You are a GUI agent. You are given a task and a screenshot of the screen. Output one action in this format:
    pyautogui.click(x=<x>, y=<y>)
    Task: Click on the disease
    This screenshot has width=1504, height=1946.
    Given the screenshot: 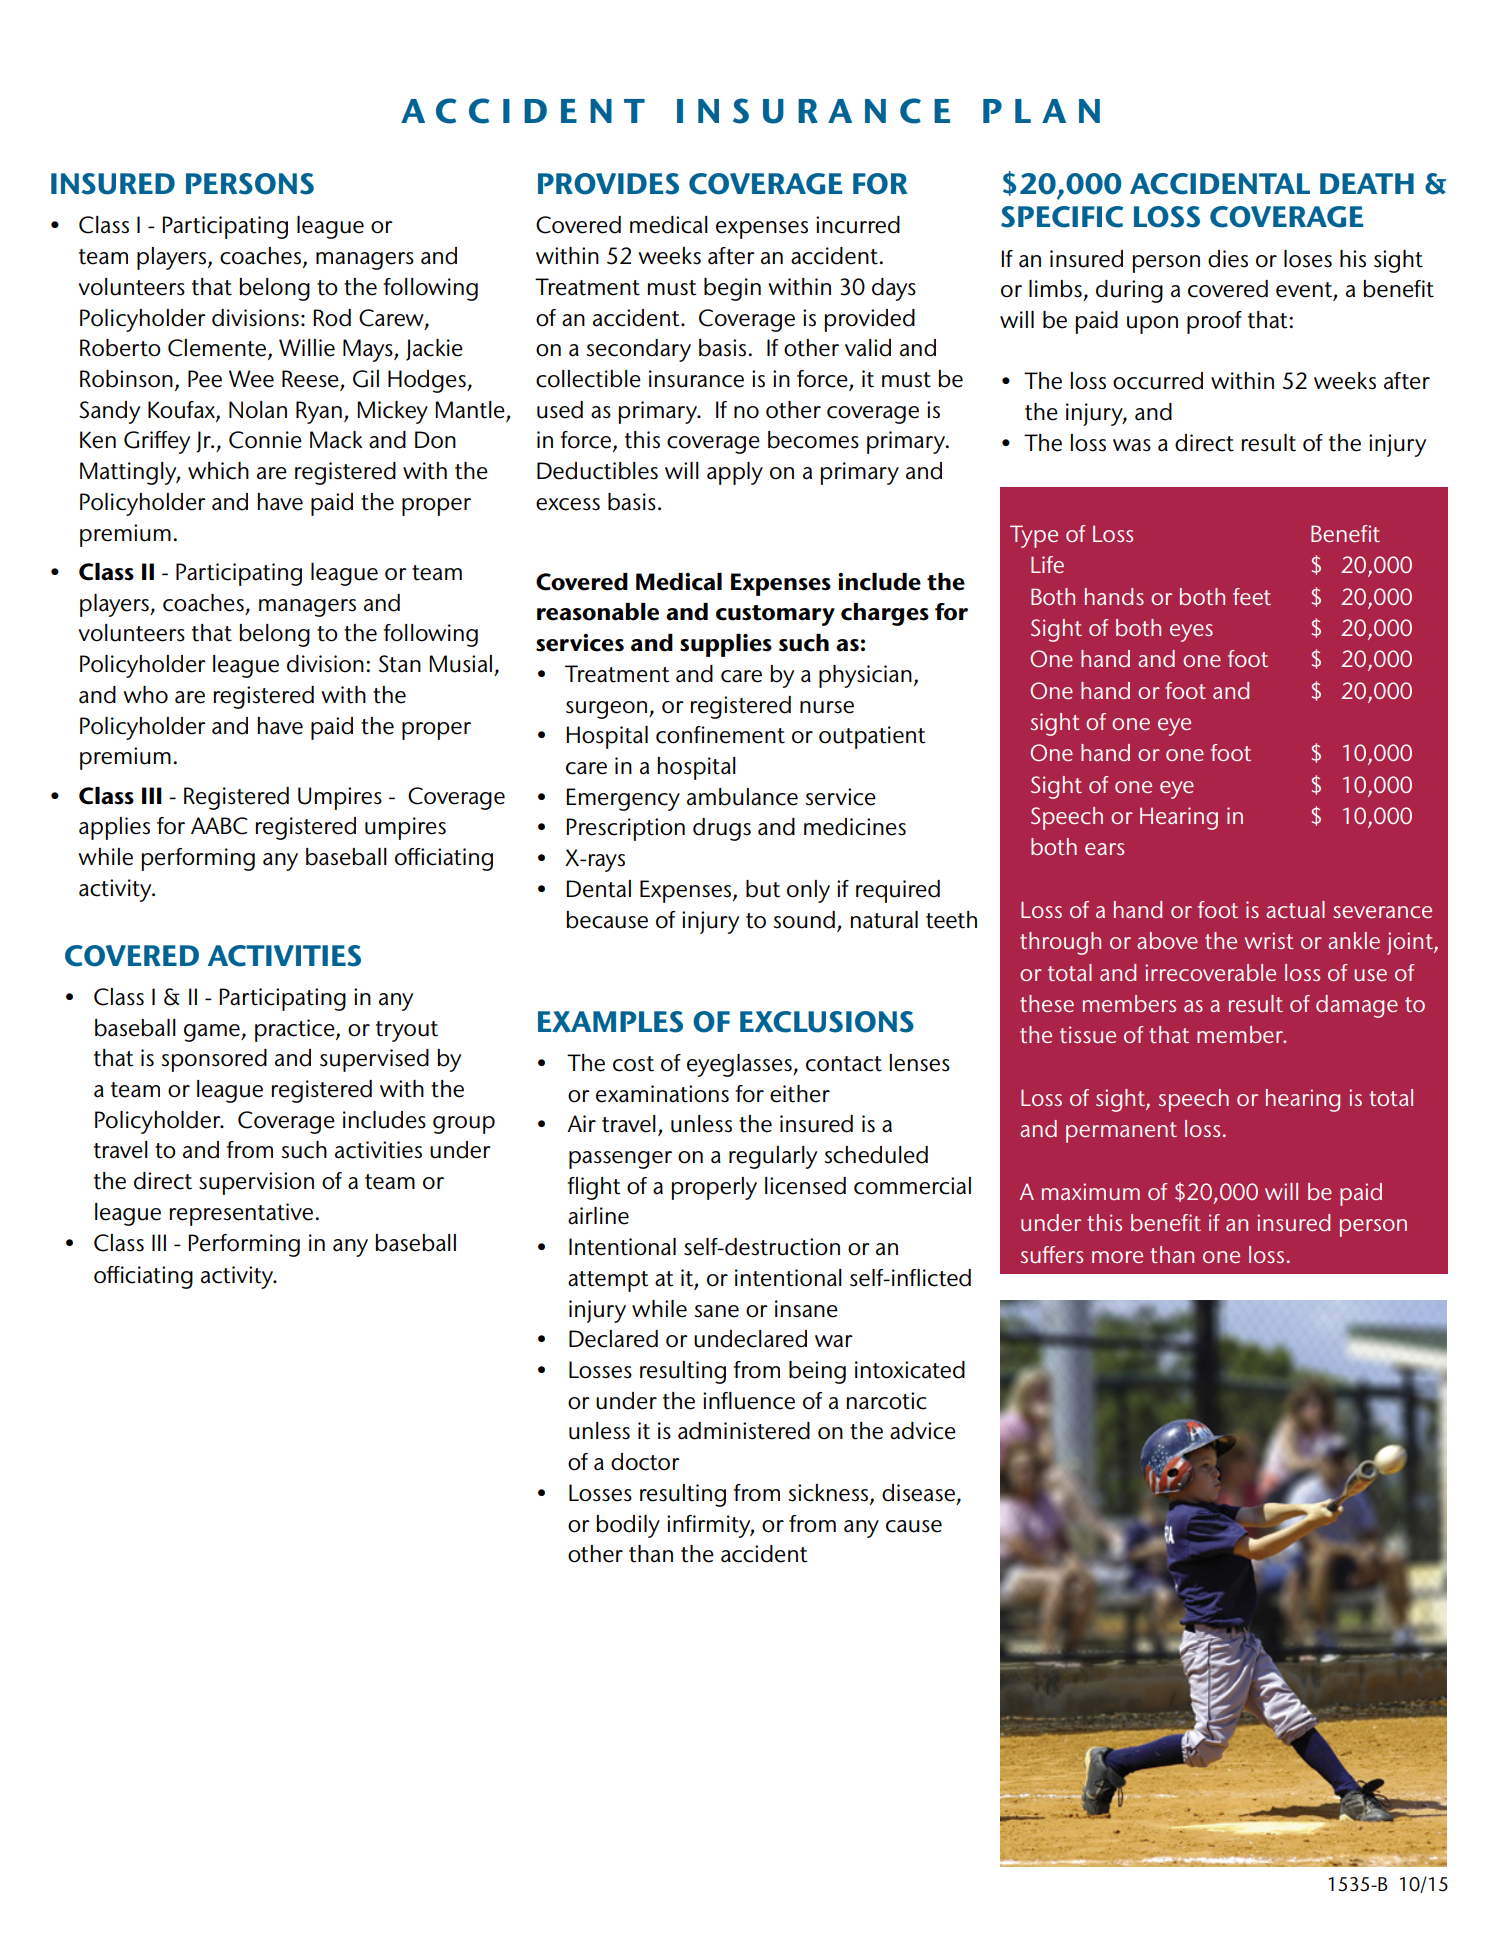 What is the action you would take?
    pyautogui.click(x=918, y=1493)
